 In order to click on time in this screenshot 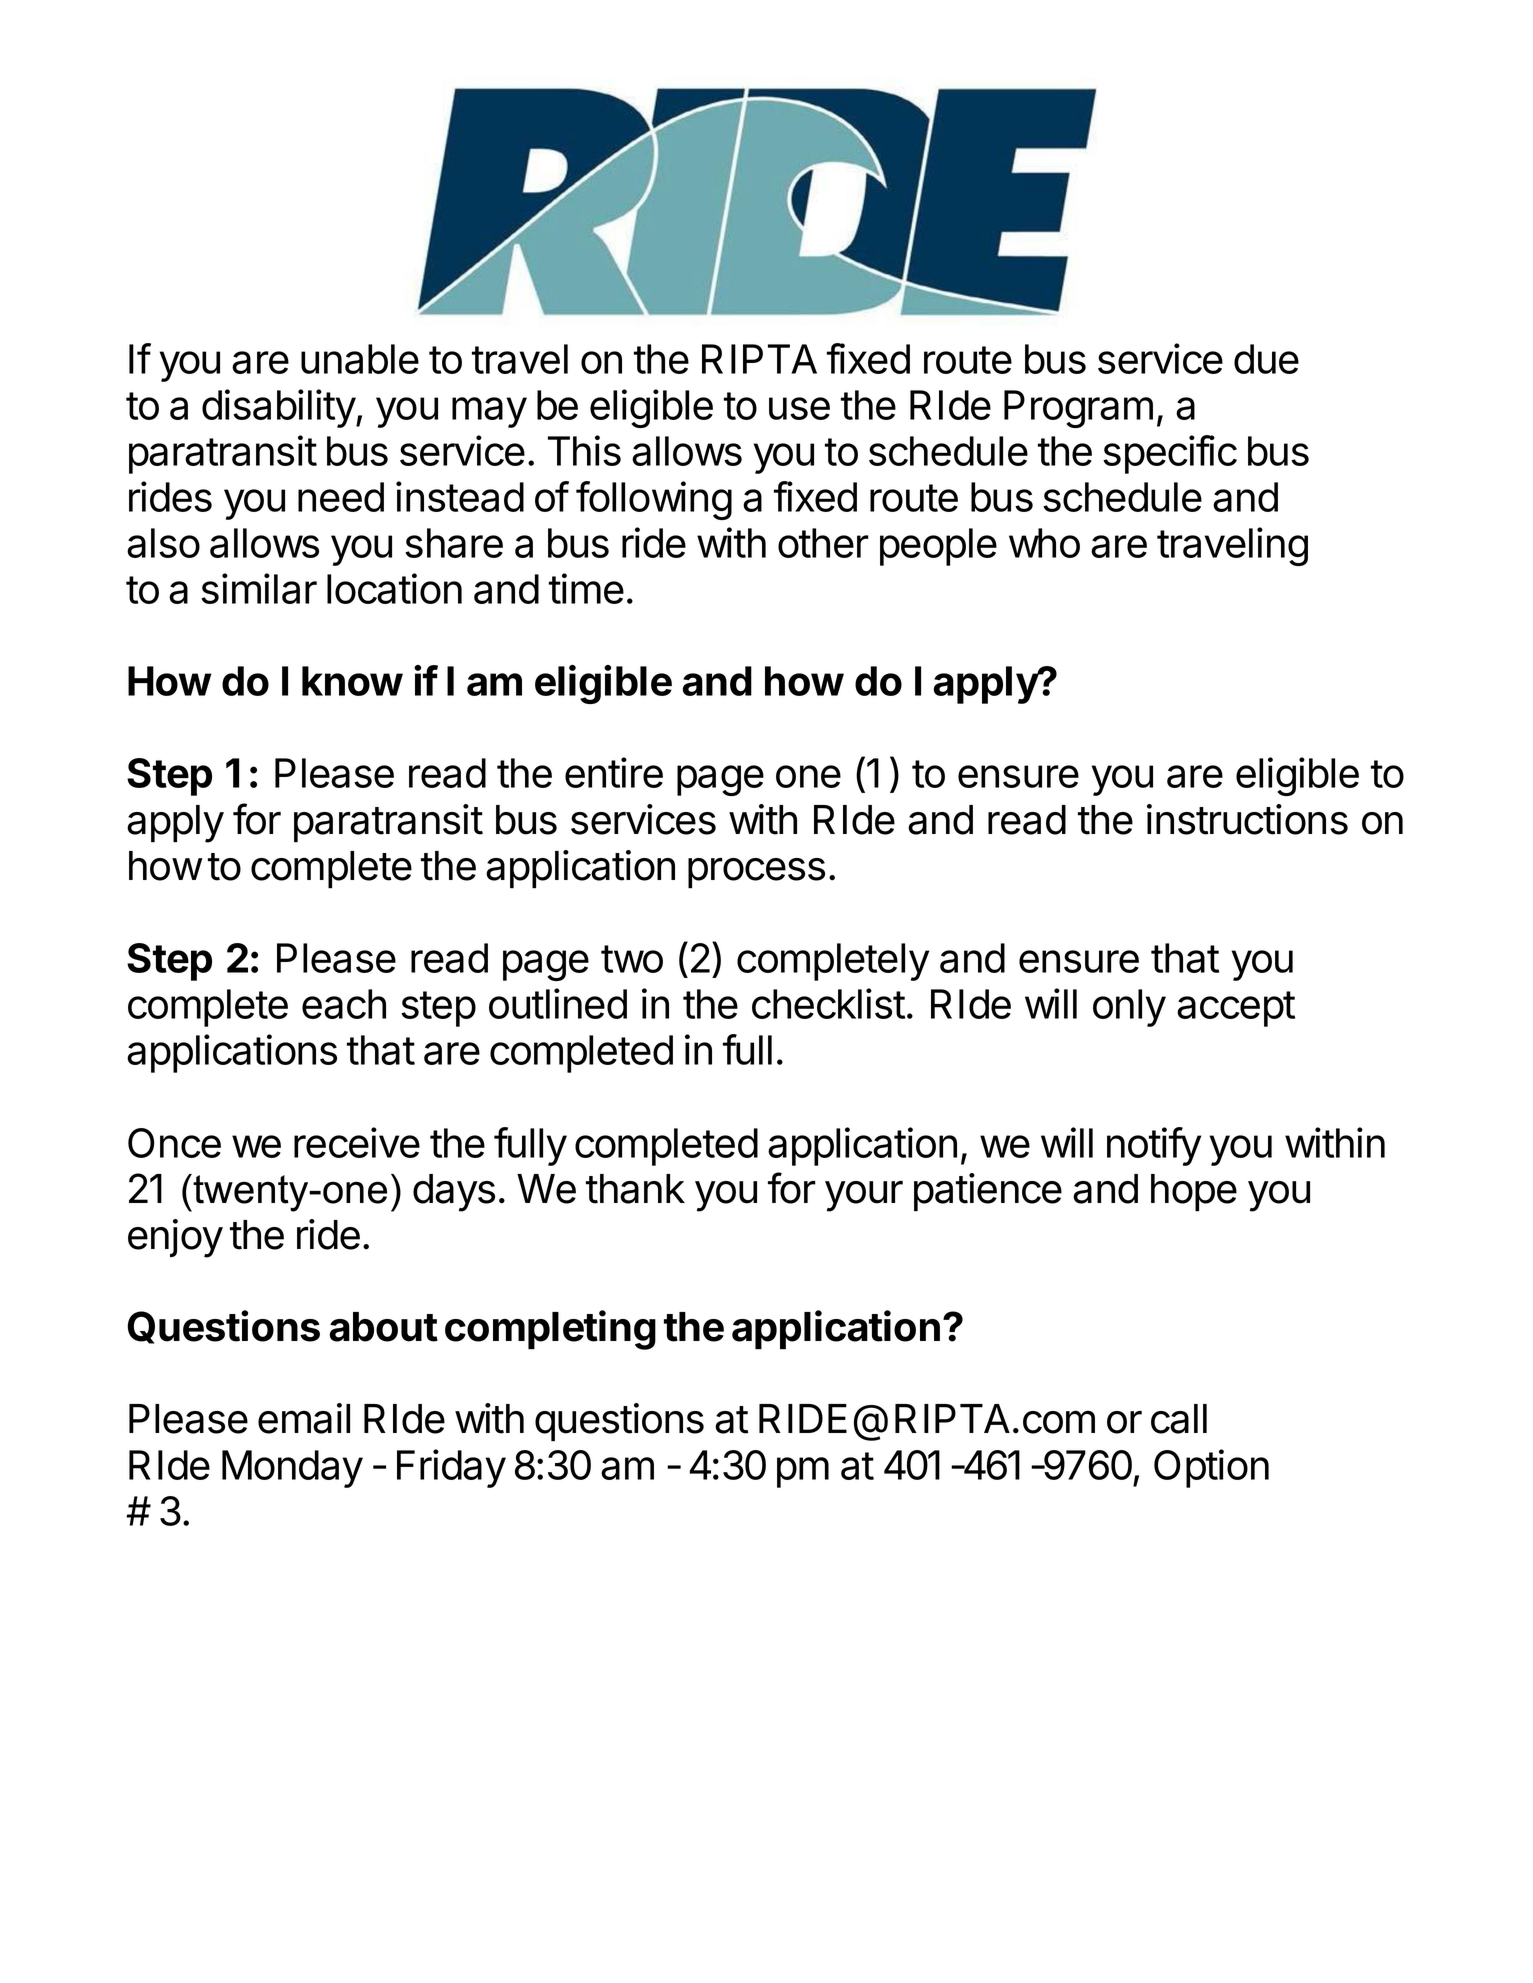, I will do `click(586, 588)`.
